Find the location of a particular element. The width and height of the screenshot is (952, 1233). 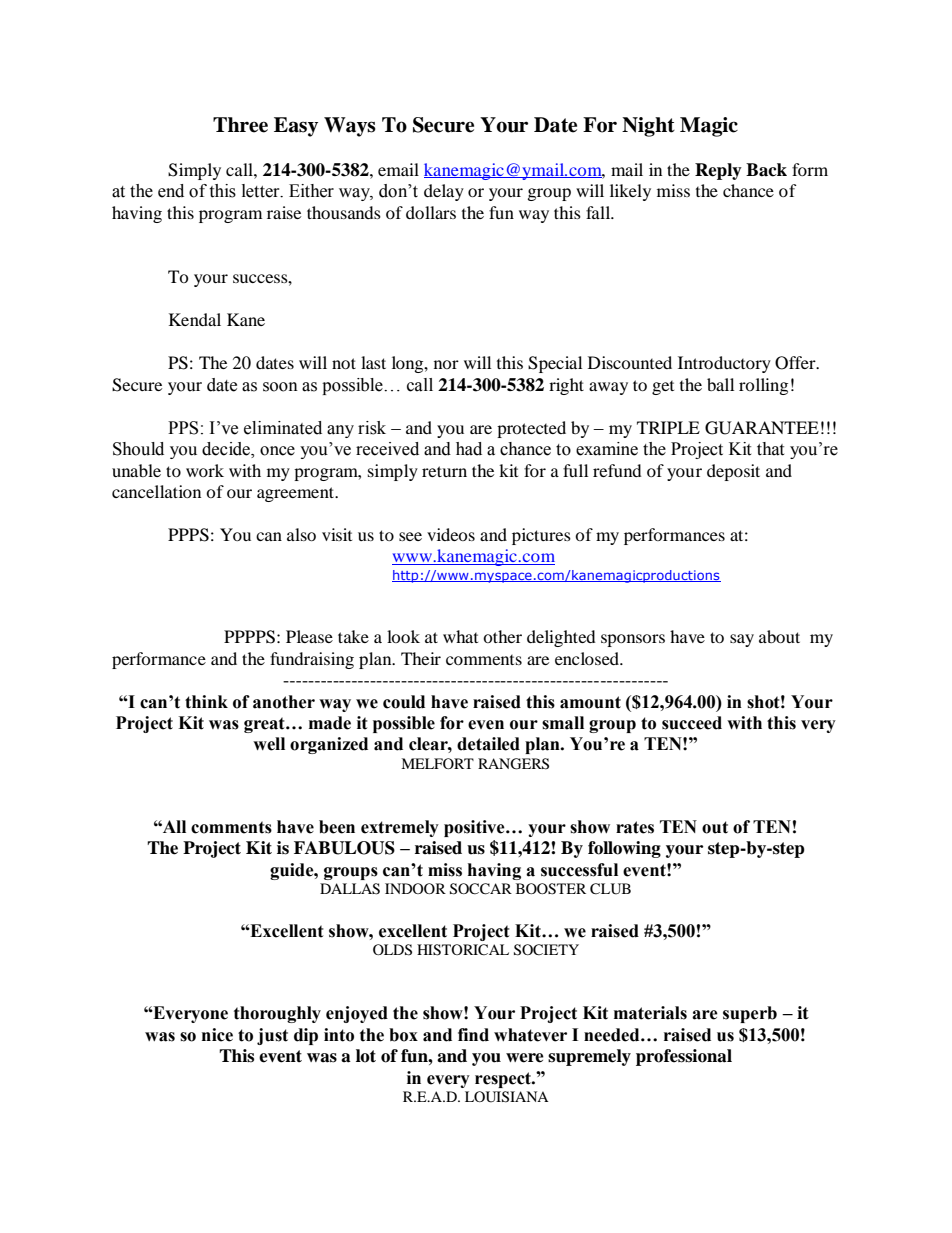

well is located at coordinates (269, 744).
